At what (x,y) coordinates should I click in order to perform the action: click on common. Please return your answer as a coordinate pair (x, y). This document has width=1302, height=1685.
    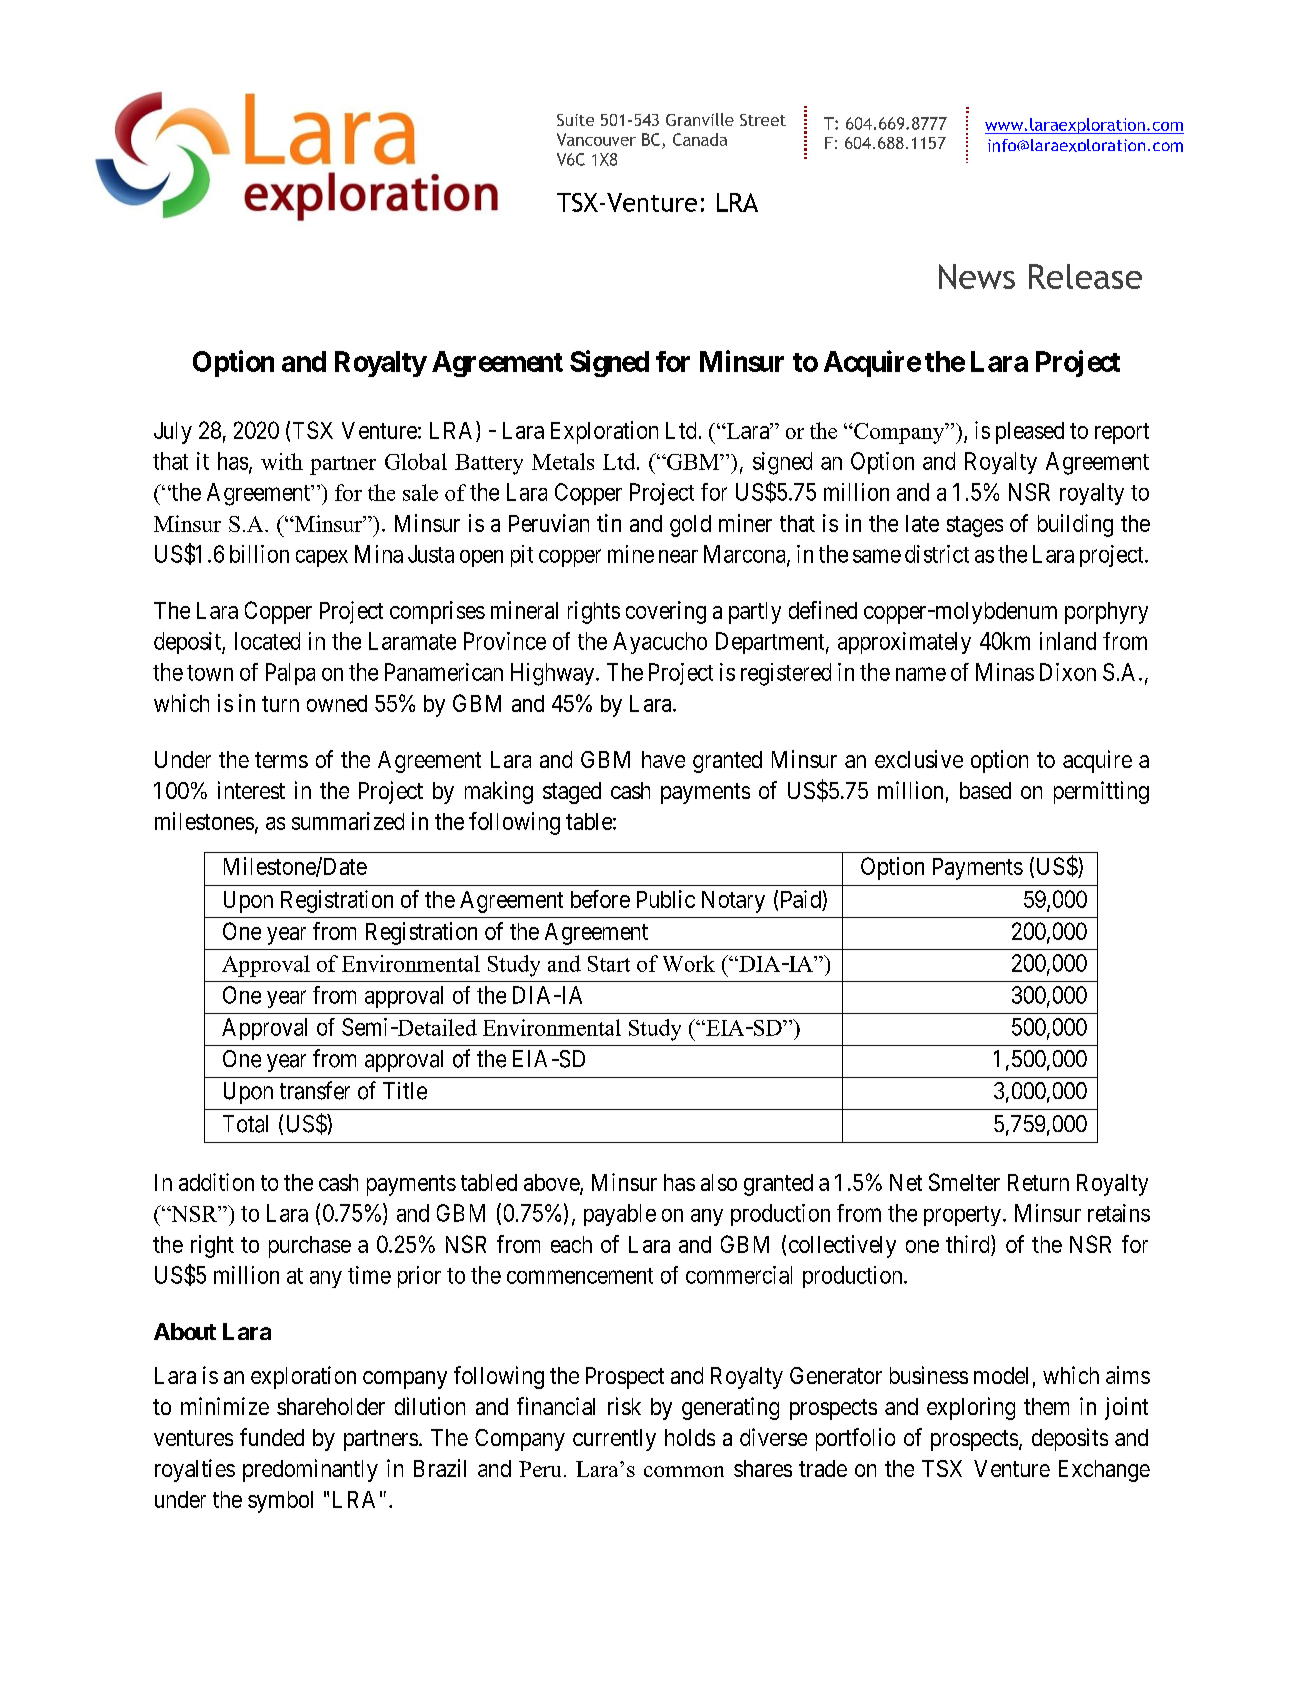
    Looking at the image, I should click on (684, 1471).
